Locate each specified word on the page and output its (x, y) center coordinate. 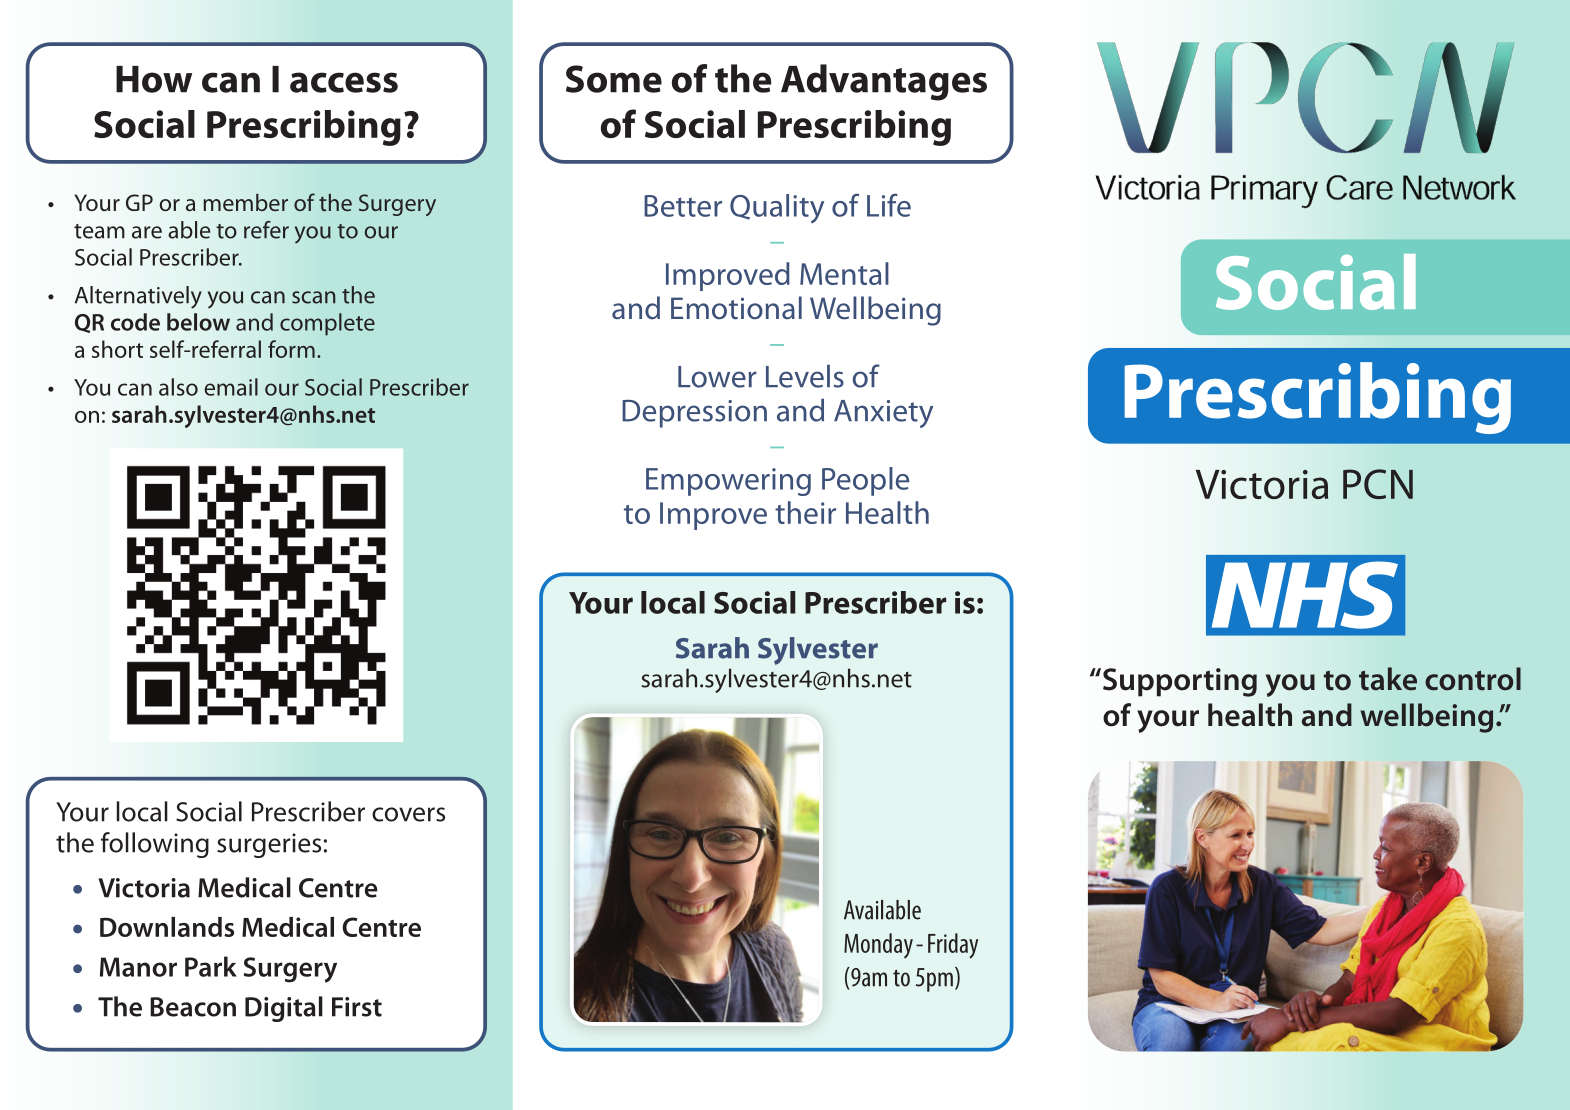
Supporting (1178, 682)
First (357, 1007)
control (1473, 679)
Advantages (884, 82)
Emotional (736, 308)
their (805, 512)
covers (408, 814)
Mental (844, 273)
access (344, 82)
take (1388, 679)
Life (889, 205)
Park (211, 966)
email (231, 387)
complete (327, 324)
